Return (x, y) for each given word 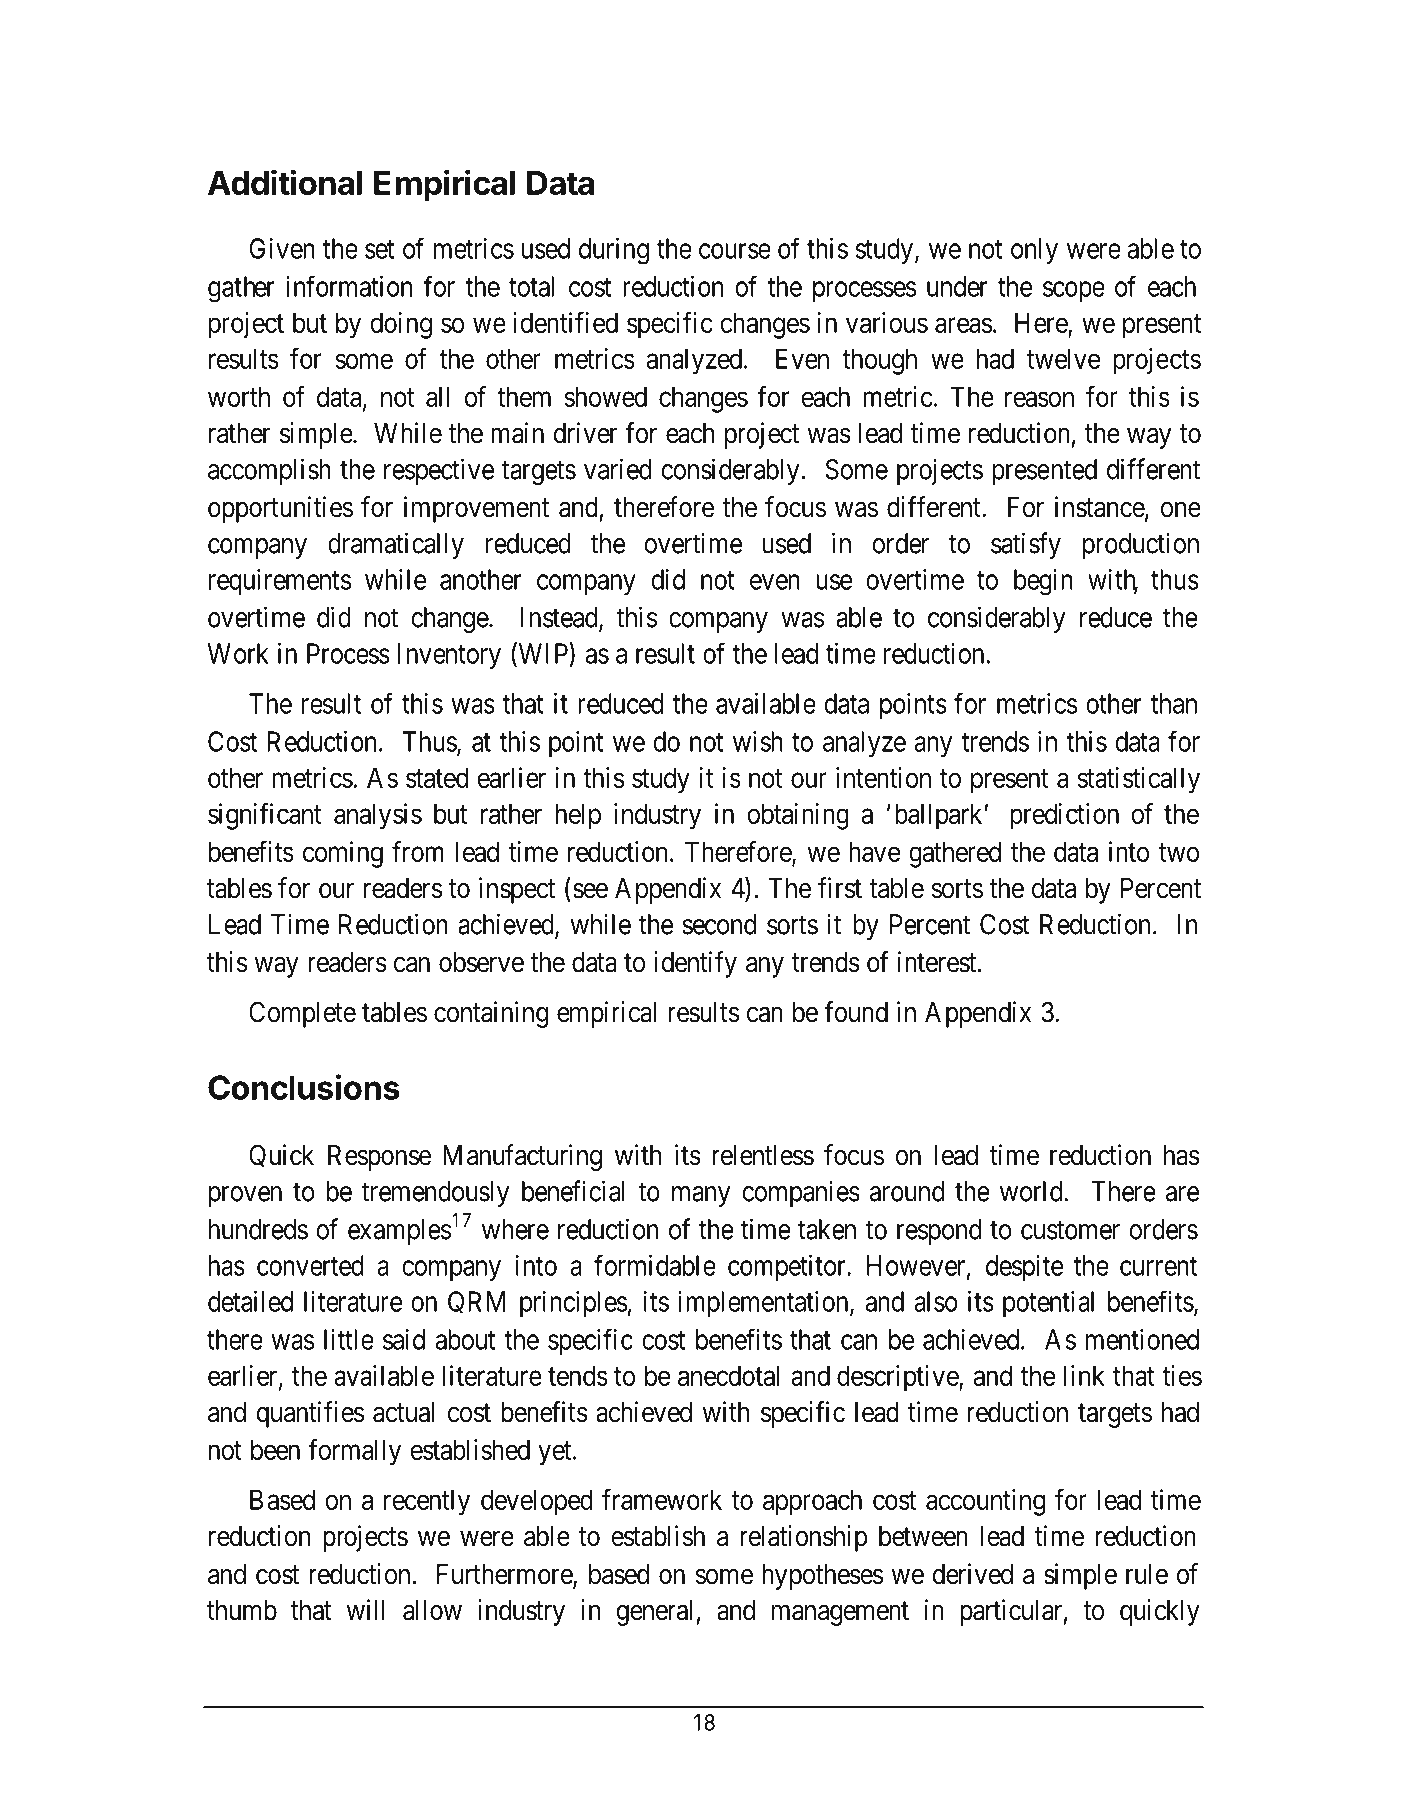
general (654, 1613)
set (379, 249)
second (719, 924)
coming (343, 854)
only (1034, 251)
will (365, 1609)
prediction (1064, 816)
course (735, 251)
